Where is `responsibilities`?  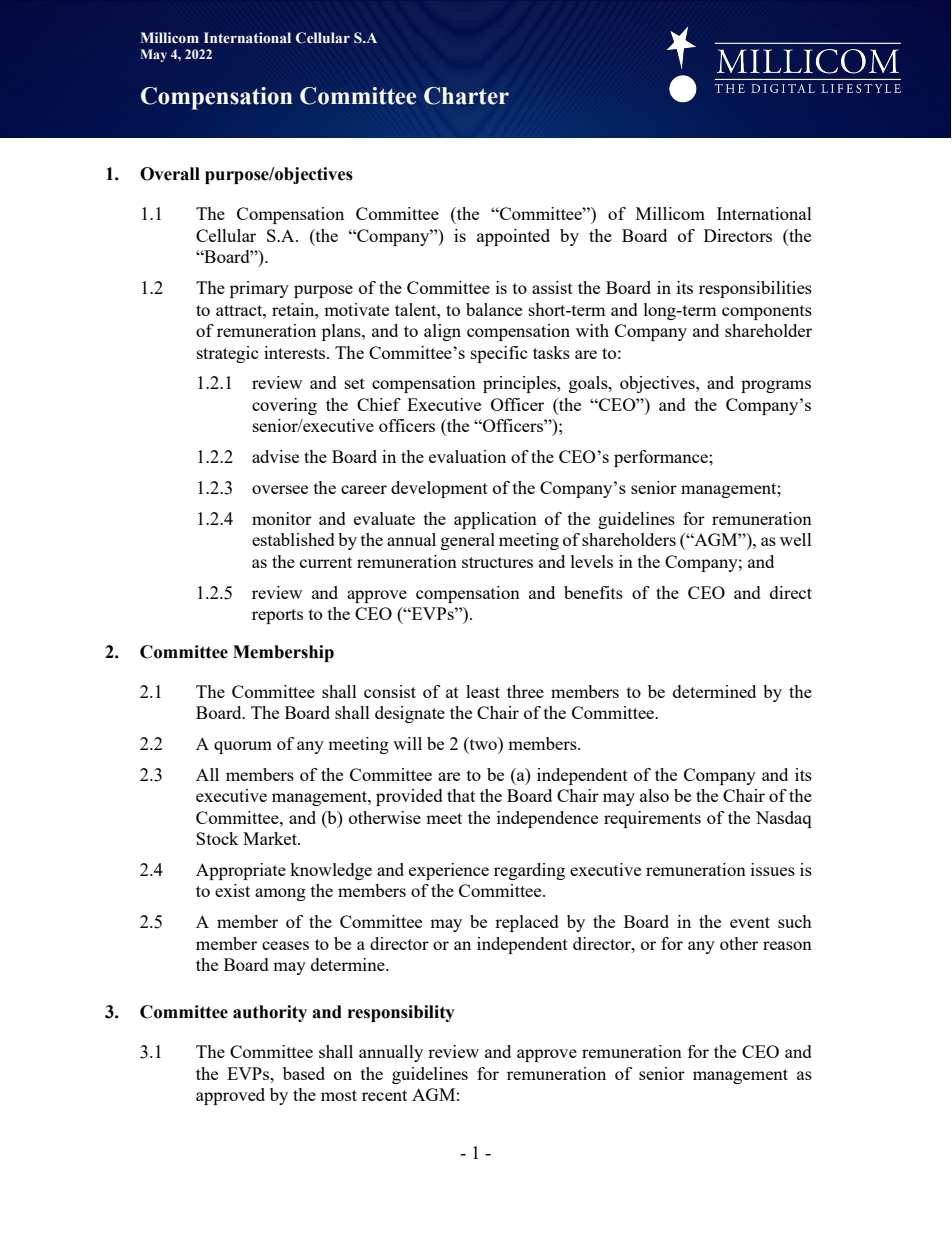 responsibilities is located at coordinates (755, 289).
